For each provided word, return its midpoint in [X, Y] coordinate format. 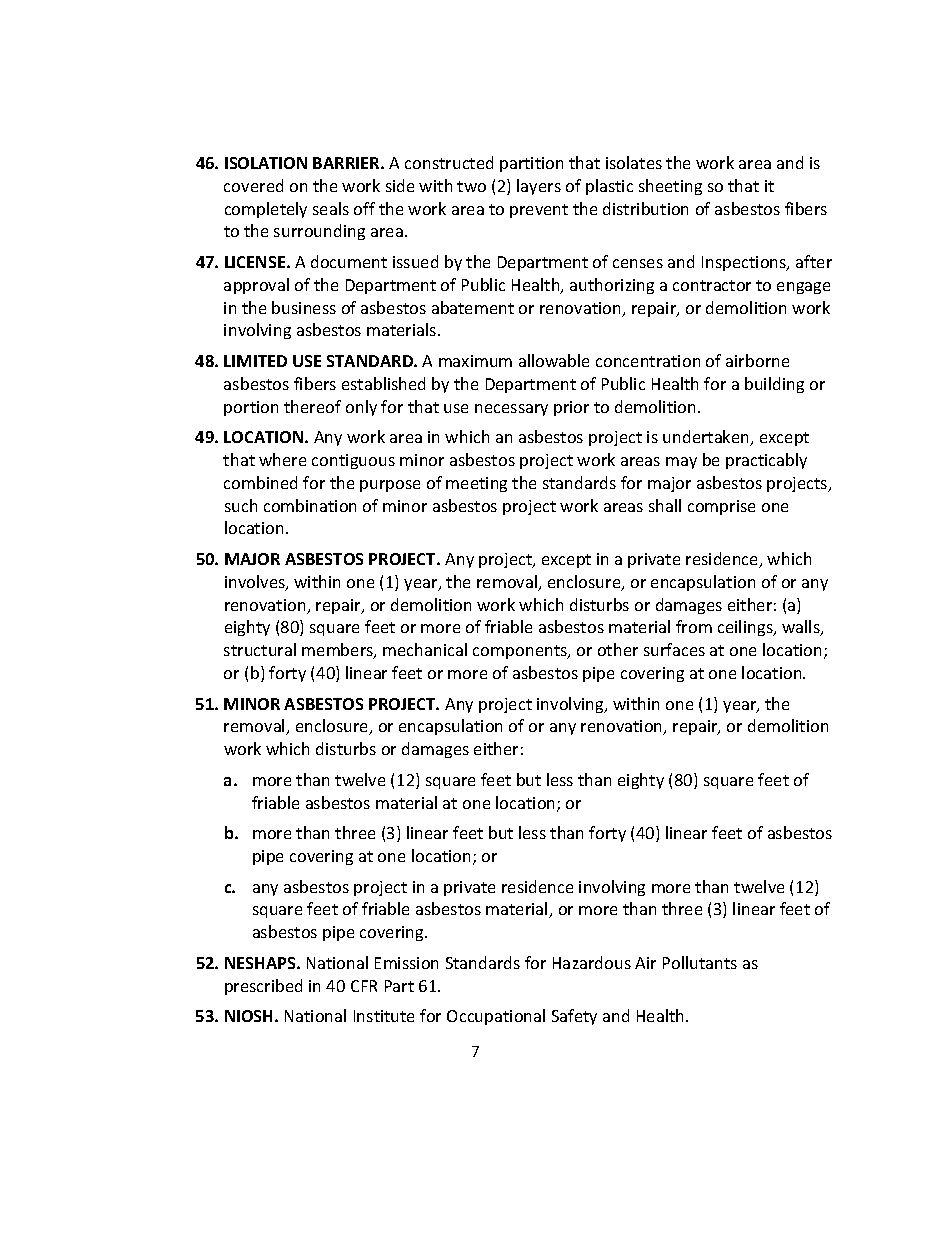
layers [539, 187]
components [521, 652]
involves [256, 583]
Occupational [496, 1017]
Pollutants [700, 962]
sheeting [670, 187]
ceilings [746, 628]
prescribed [263, 987]
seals [331, 208]
